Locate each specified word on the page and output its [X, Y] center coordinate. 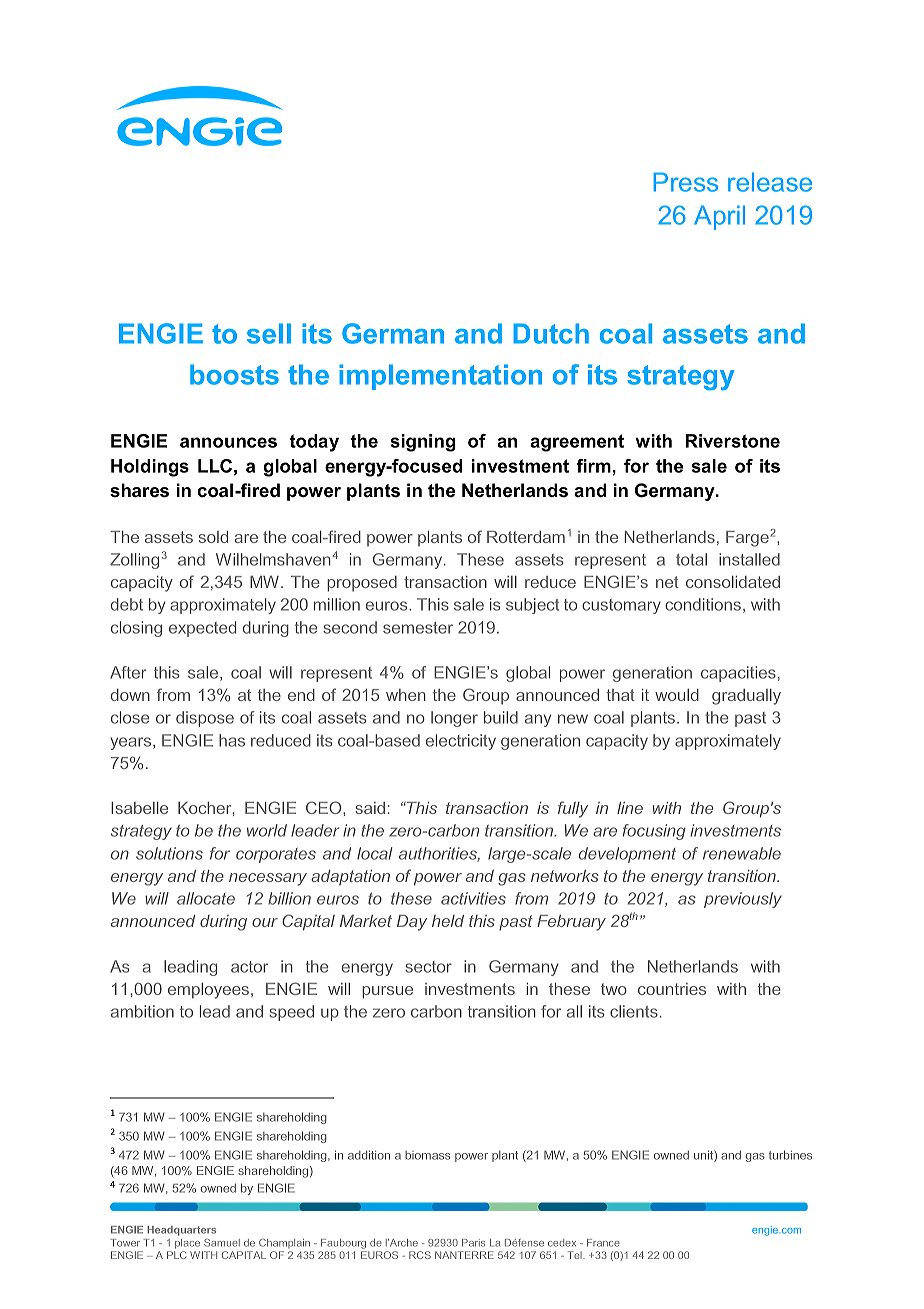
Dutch [551, 333]
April [719, 217]
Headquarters [181, 1231]
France [603, 1243]
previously [743, 900]
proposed [362, 584]
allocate [206, 898]
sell [269, 333]
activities [473, 898]
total [691, 559]
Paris [473, 1243]
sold [213, 537]
